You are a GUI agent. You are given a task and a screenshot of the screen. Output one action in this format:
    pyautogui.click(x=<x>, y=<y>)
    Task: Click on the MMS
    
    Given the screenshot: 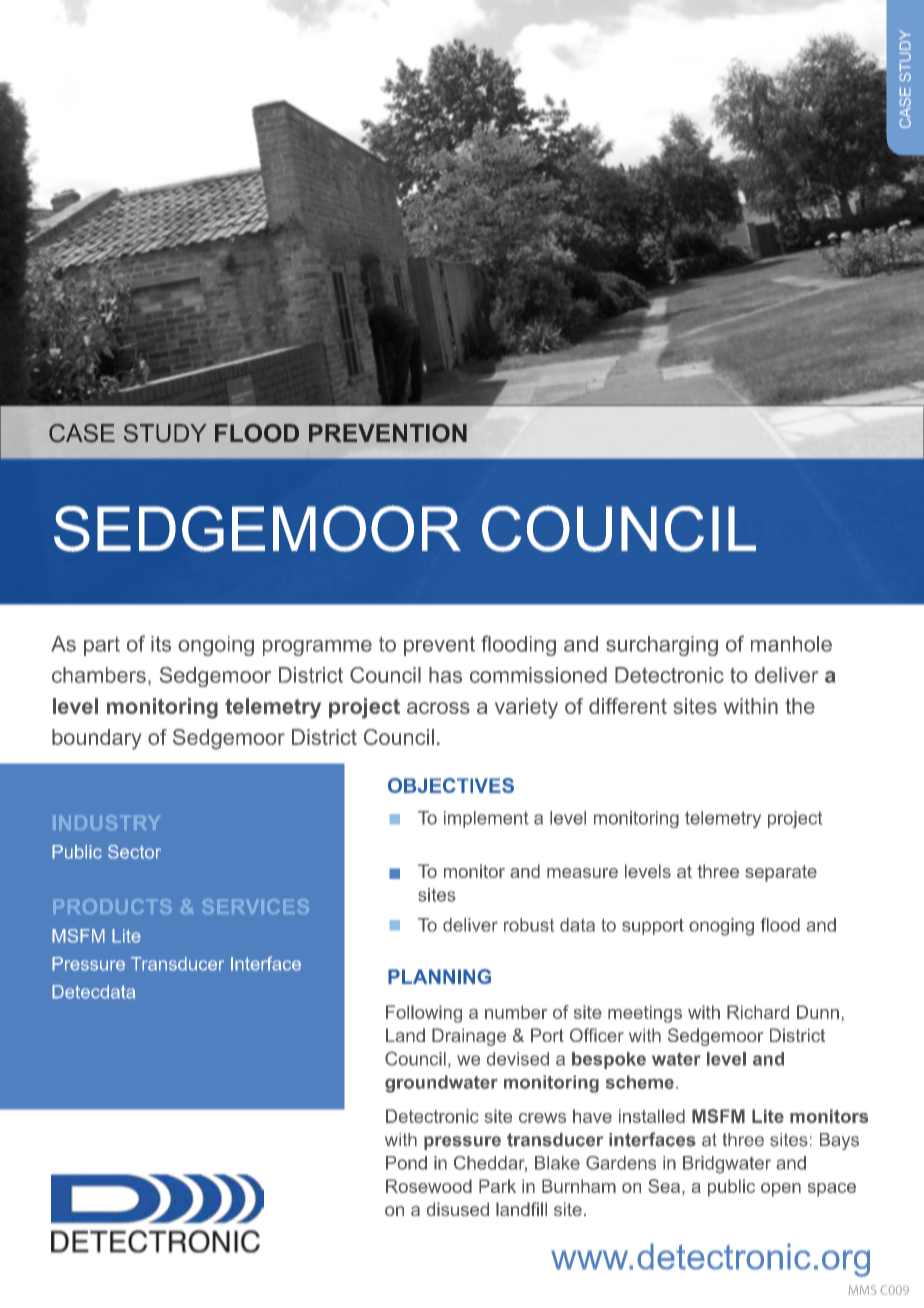 What is the action you would take?
    pyautogui.click(x=862, y=1290)
